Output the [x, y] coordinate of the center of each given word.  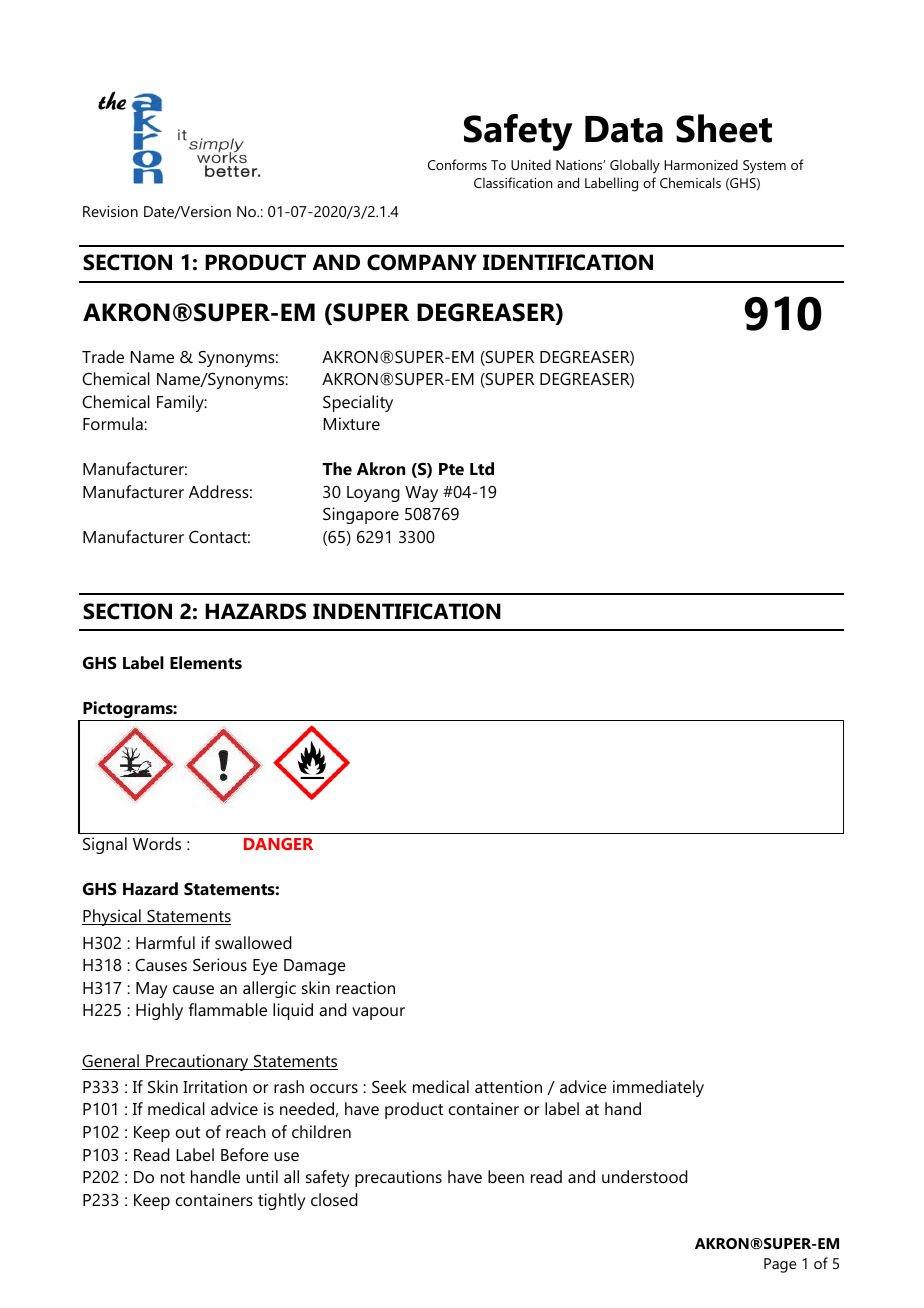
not [173, 1177]
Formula [114, 423]
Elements [206, 662]
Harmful [165, 942]
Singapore [361, 515]
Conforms [457, 164]
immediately [658, 1088]
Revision [110, 211]
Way [421, 494]
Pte [451, 469]
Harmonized [701, 164]
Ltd [482, 468]
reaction [365, 987]
